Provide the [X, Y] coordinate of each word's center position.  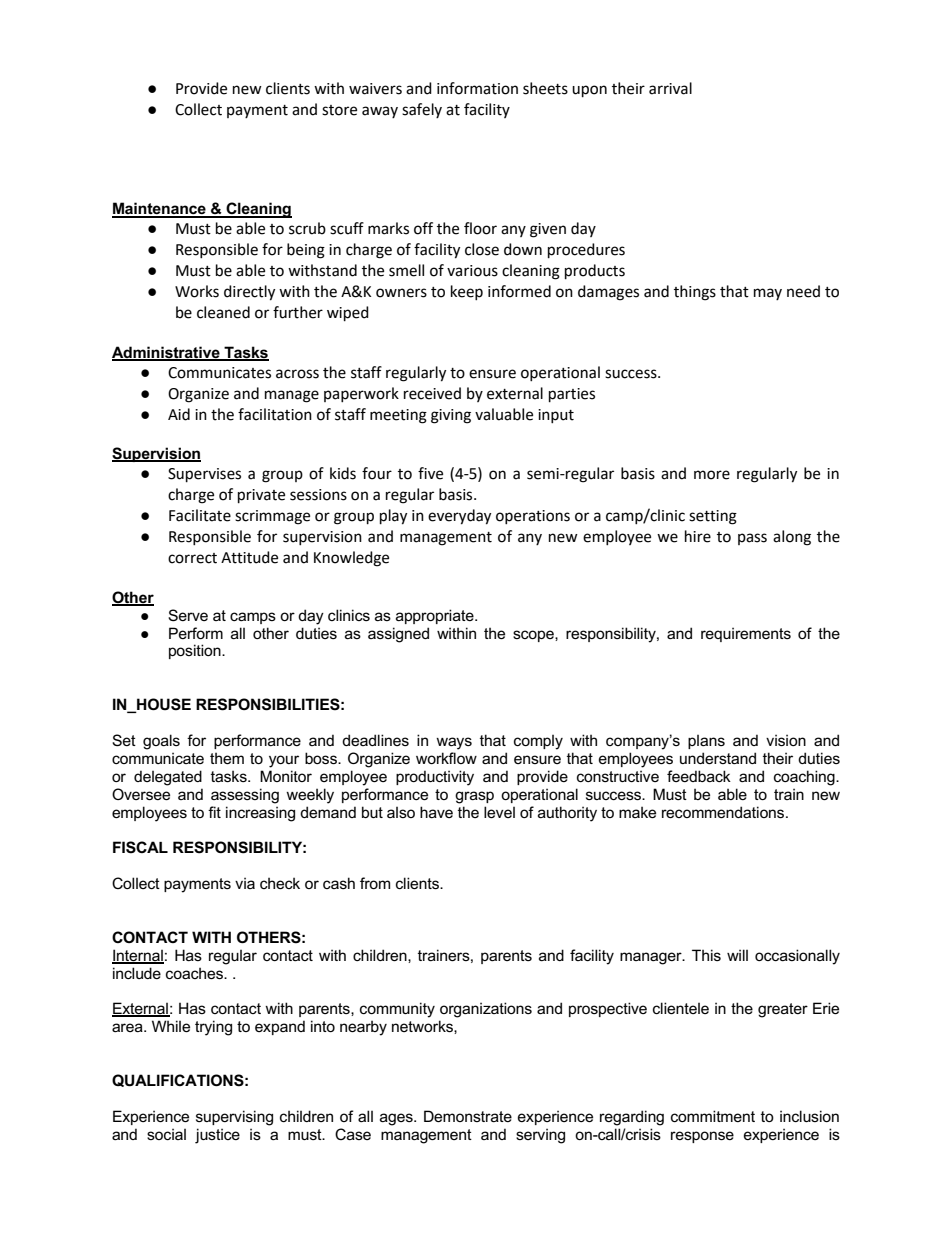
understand [718, 758]
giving [451, 416]
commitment [713, 1116]
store [339, 110]
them [227, 758]
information [477, 88]
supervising [234, 1118]
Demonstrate [468, 1116]
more [712, 475]
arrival [670, 88]
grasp [474, 797]
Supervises [204, 475]
